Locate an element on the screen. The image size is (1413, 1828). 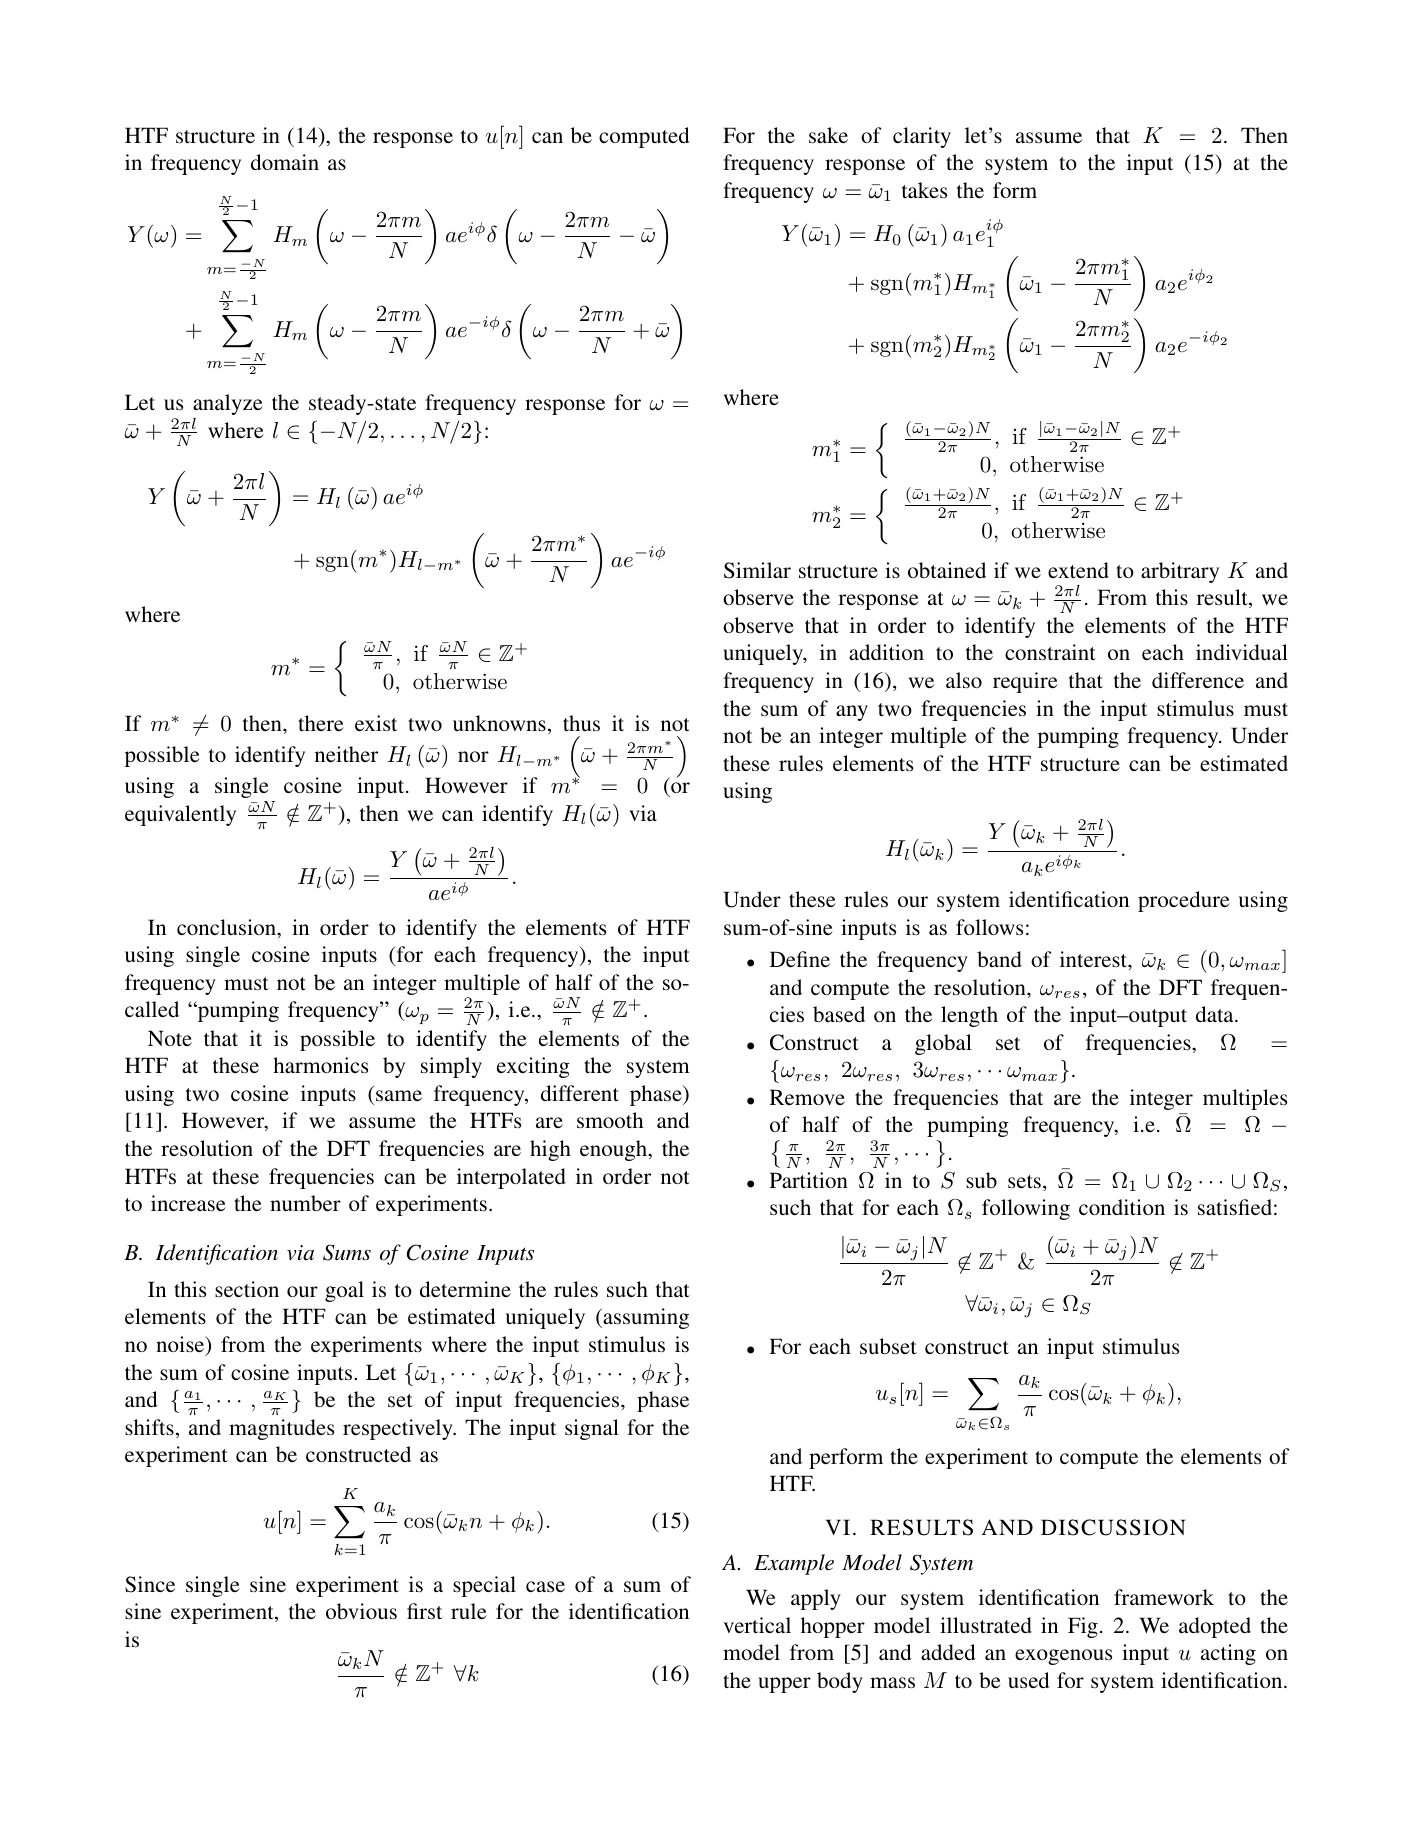
takes is located at coordinates (924, 190).
